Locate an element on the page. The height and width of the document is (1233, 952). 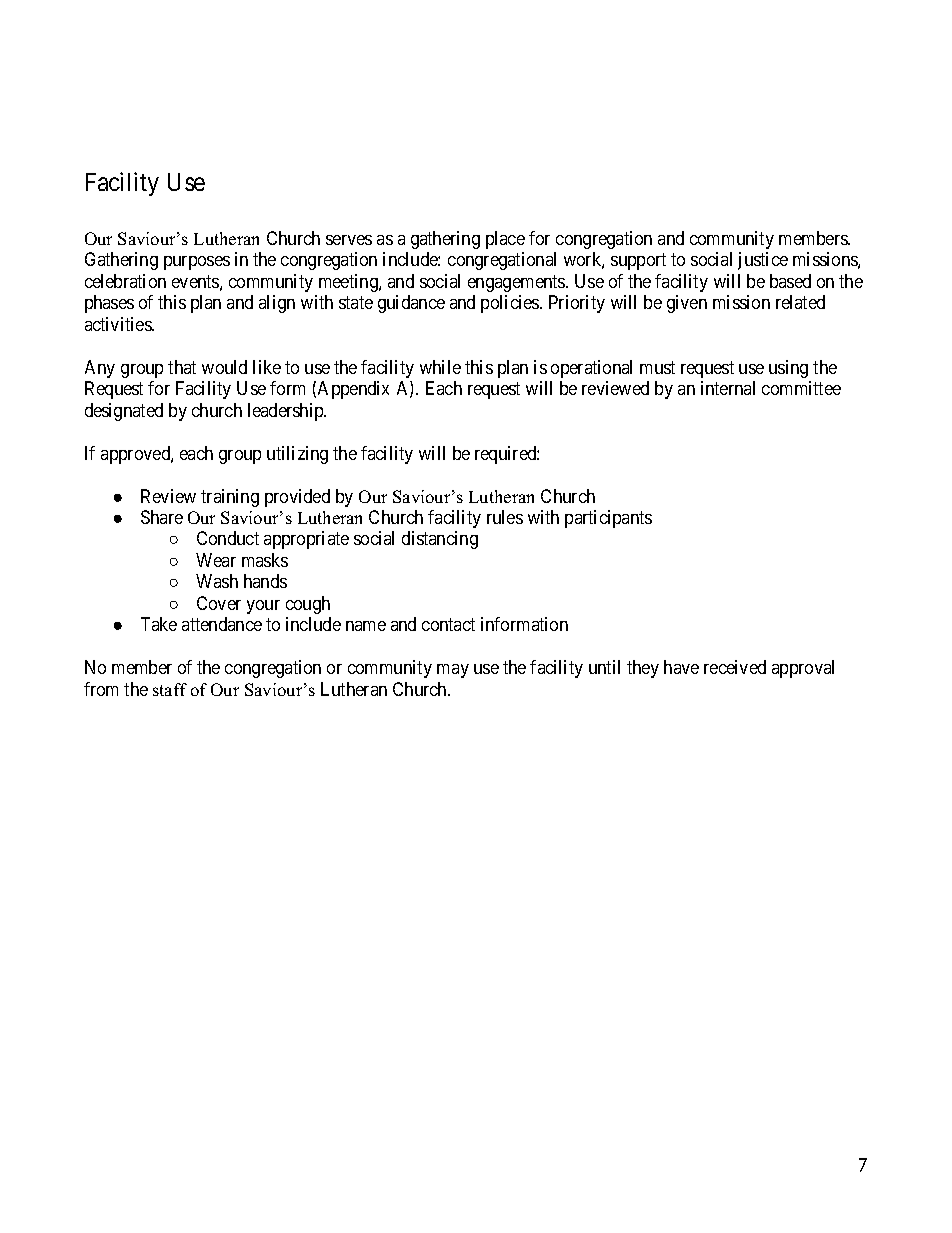
justice is located at coordinates (763, 261).
